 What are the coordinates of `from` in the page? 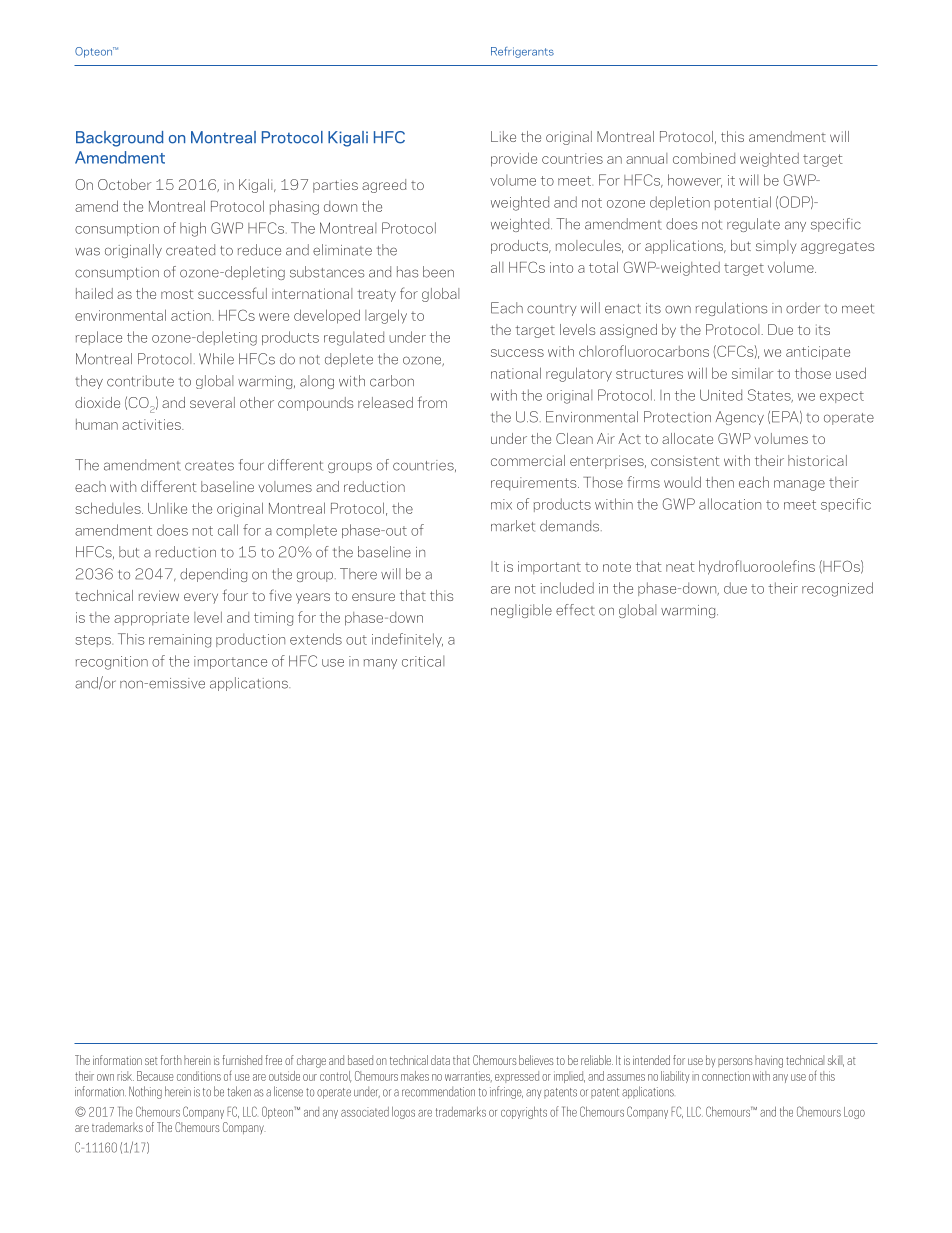 It's located at (432, 402).
